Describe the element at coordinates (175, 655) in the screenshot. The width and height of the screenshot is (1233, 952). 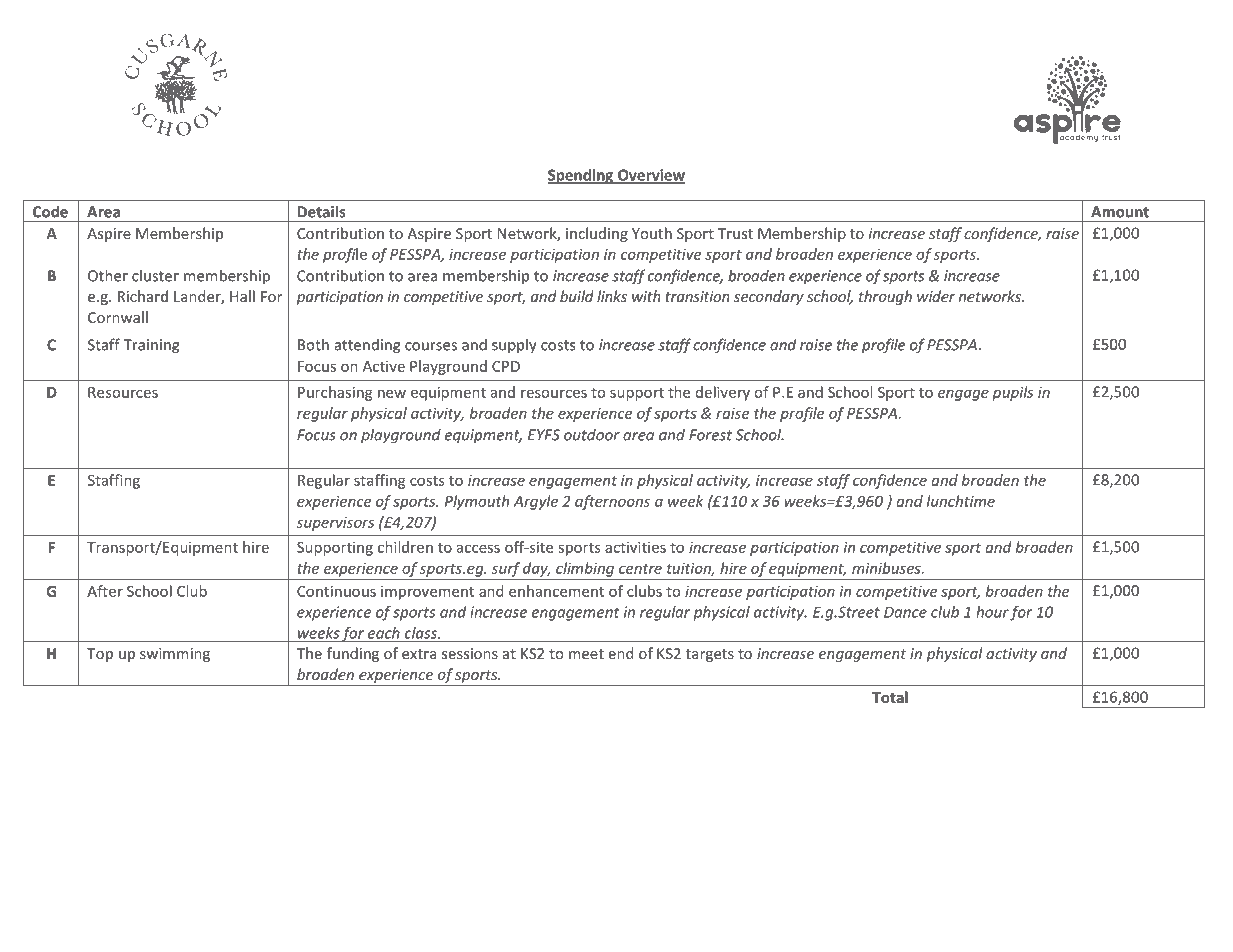
I see `swimming` at that location.
